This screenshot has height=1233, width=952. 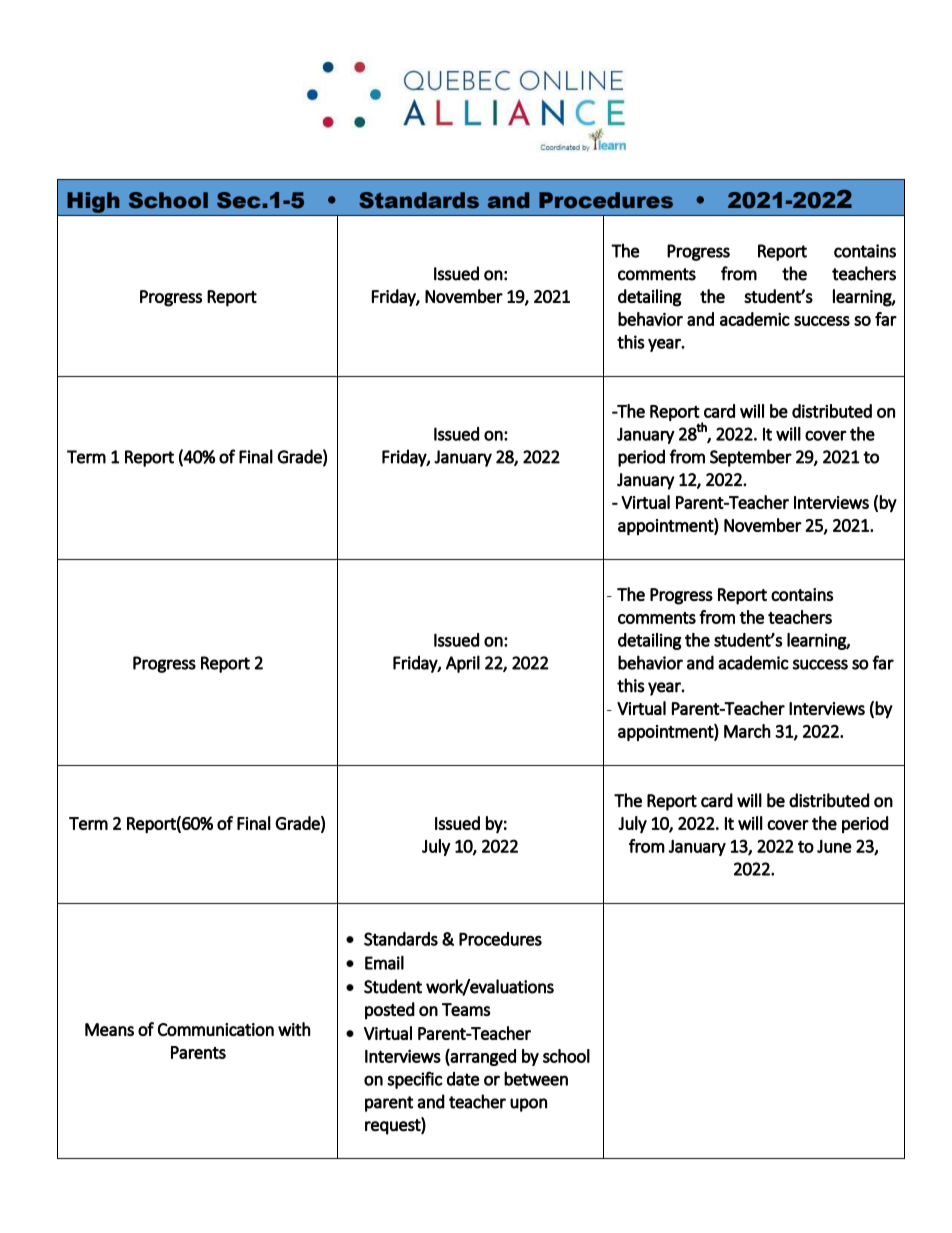 What do you see at coordinates (751, 458) in the screenshot?
I see `September` at bounding box center [751, 458].
